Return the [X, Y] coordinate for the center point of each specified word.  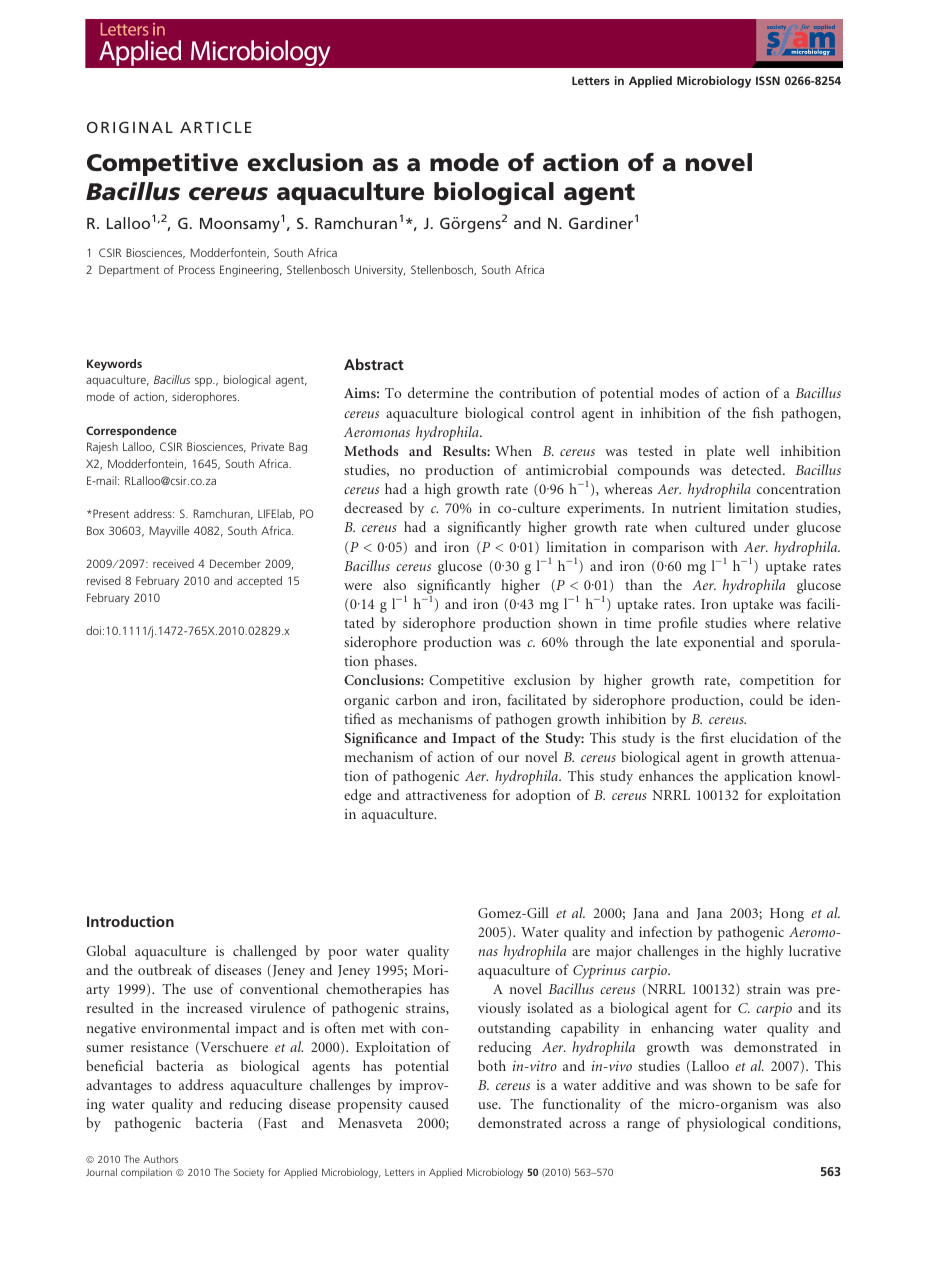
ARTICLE [216, 127]
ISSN [768, 80]
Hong [787, 915]
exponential [719, 643]
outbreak [165, 969]
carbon [416, 699]
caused [429, 1103]
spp [204, 382]
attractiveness [446, 795]
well [758, 450]
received [173, 563]
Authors [161, 1159]
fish [763, 412]
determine [438, 392]
